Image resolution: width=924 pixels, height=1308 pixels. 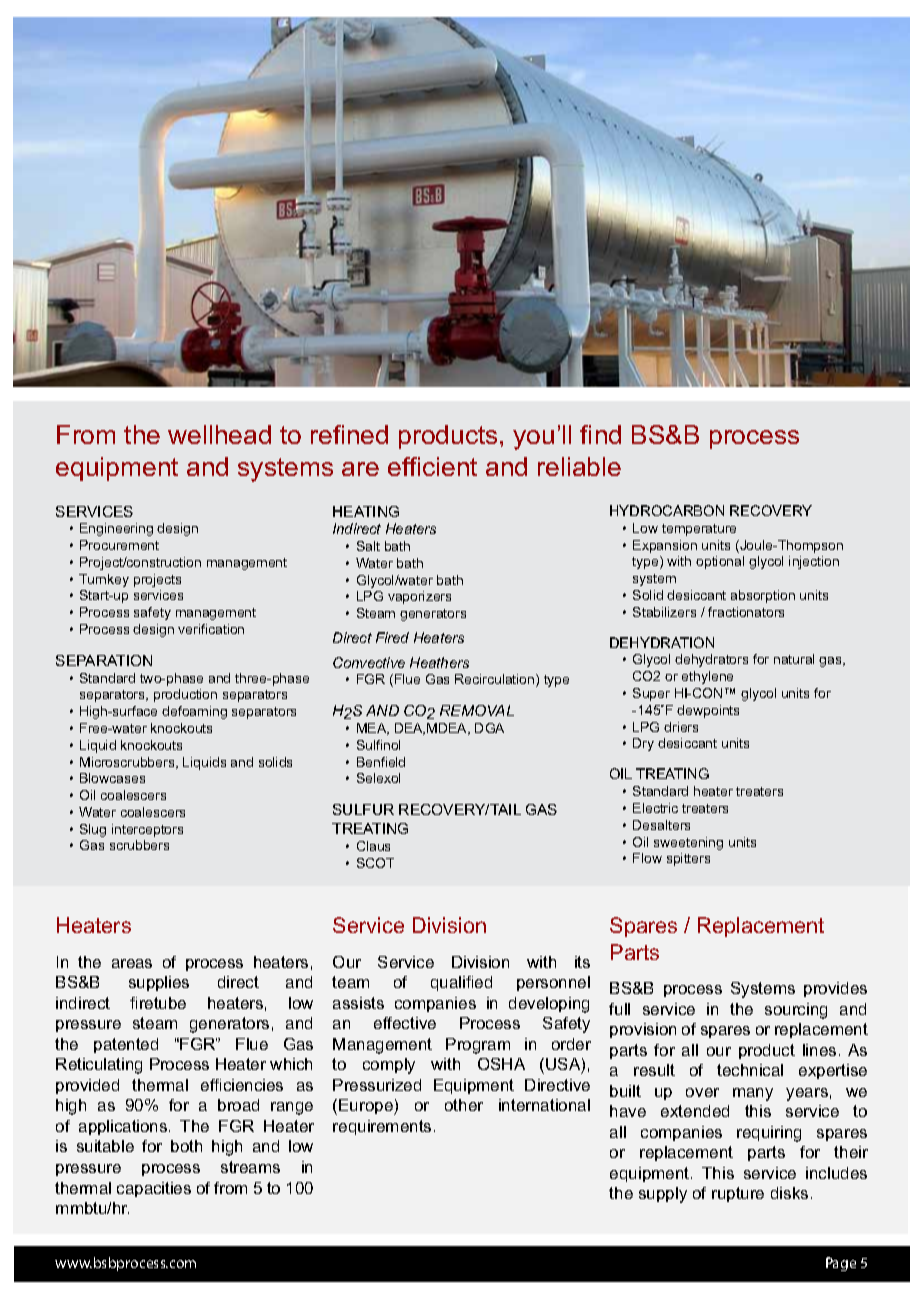 What do you see at coordinates (154, 1189) in the document?
I see `capacities` at bounding box center [154, 1189].
